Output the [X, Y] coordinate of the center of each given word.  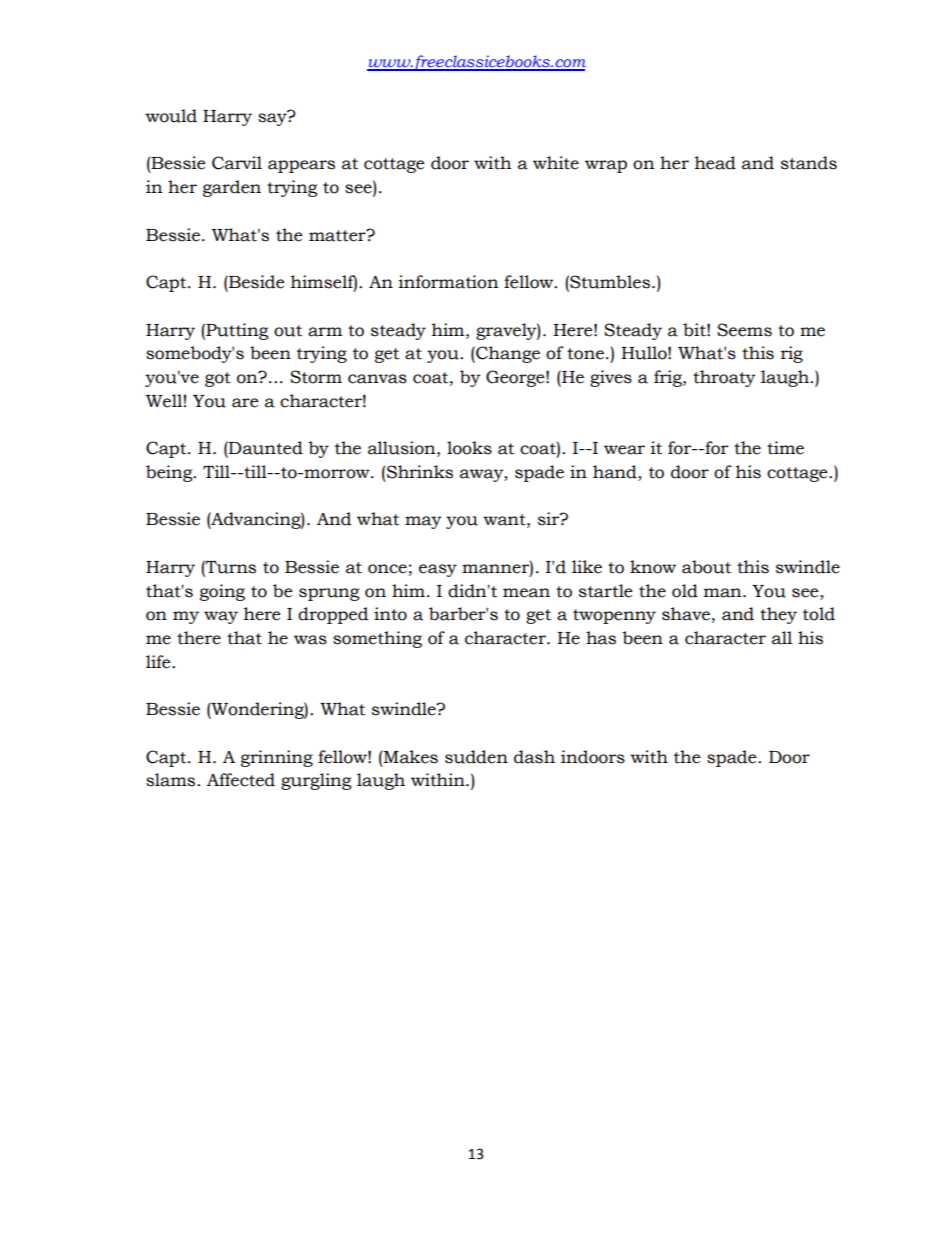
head [715, 163]
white [556, 163]
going [222, 592]
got [218, 379]
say [273, 118]
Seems [744, 330]
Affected [241, 780]
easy [438, 570]
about [706, 567]
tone [585, 354]
